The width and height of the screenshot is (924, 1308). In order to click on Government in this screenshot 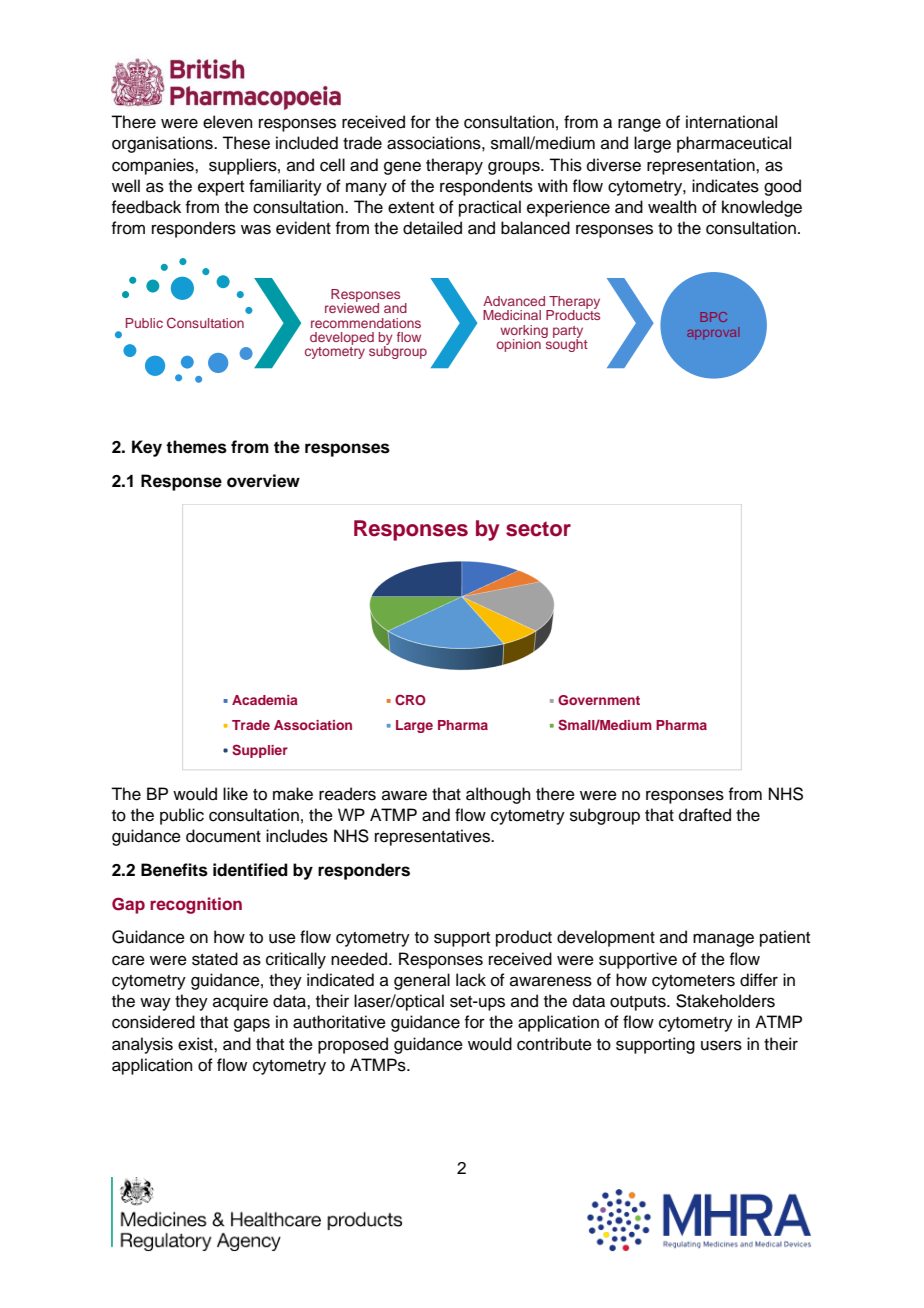, I will do `click(599, 700)`.
